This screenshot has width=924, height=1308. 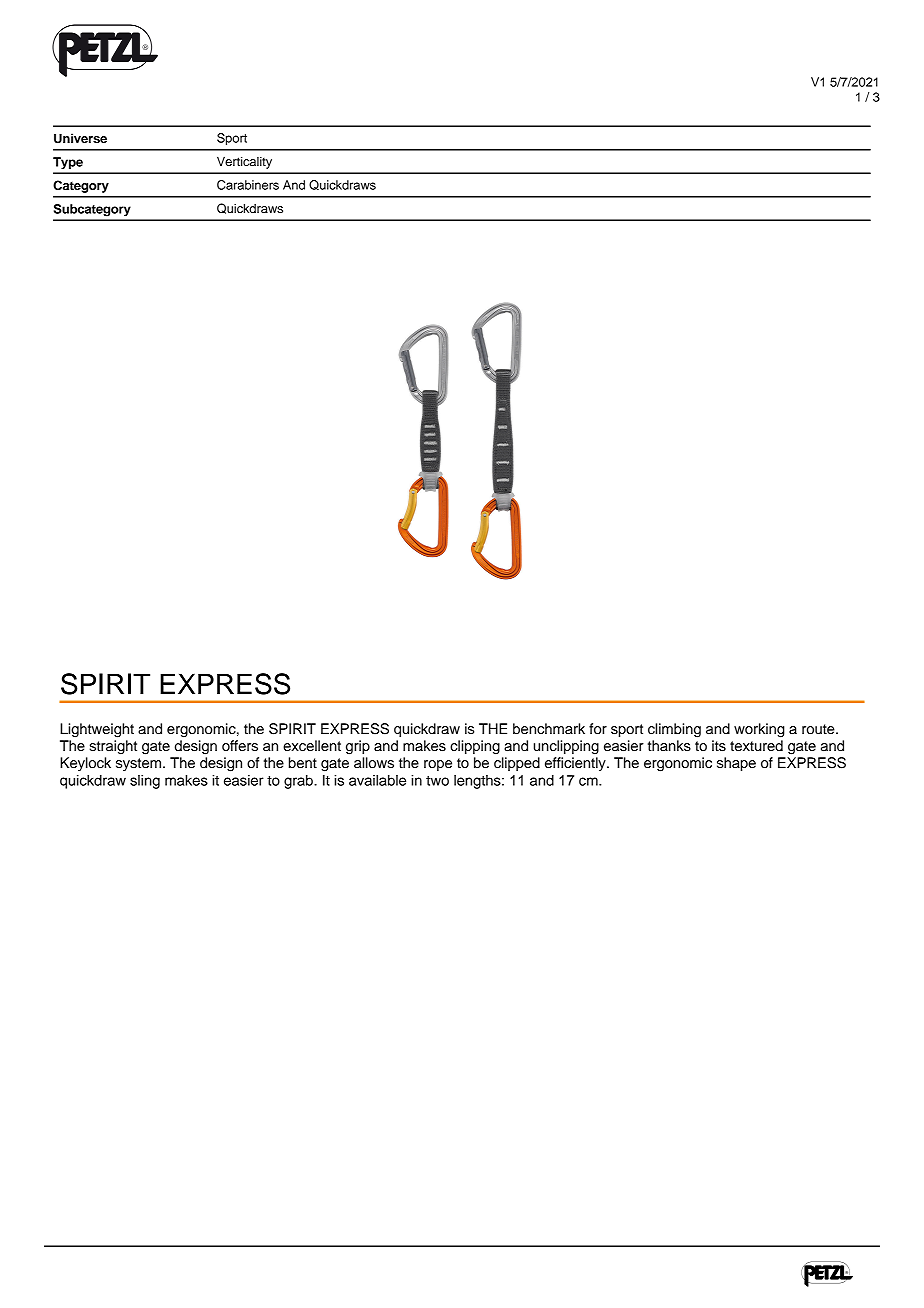 What do you see at coordinates (97, 730) in the screenshot?
I see `Lightweight` at bounding box center [97, 730].
